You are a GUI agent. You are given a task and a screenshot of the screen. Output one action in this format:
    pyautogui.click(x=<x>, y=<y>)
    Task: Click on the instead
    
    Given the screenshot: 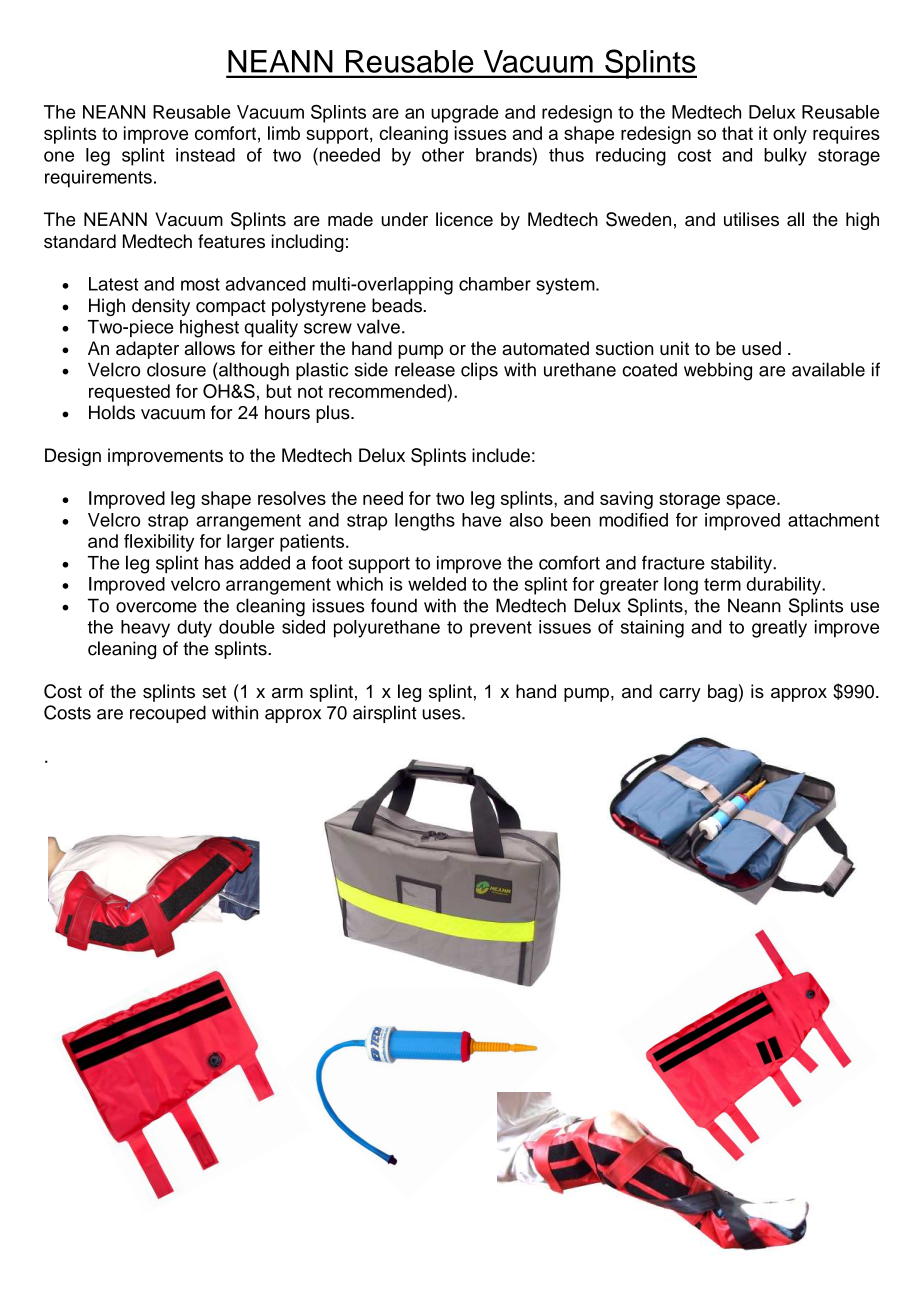 What is the action you would take?
    pyautogui.click(x=205, y=155)
